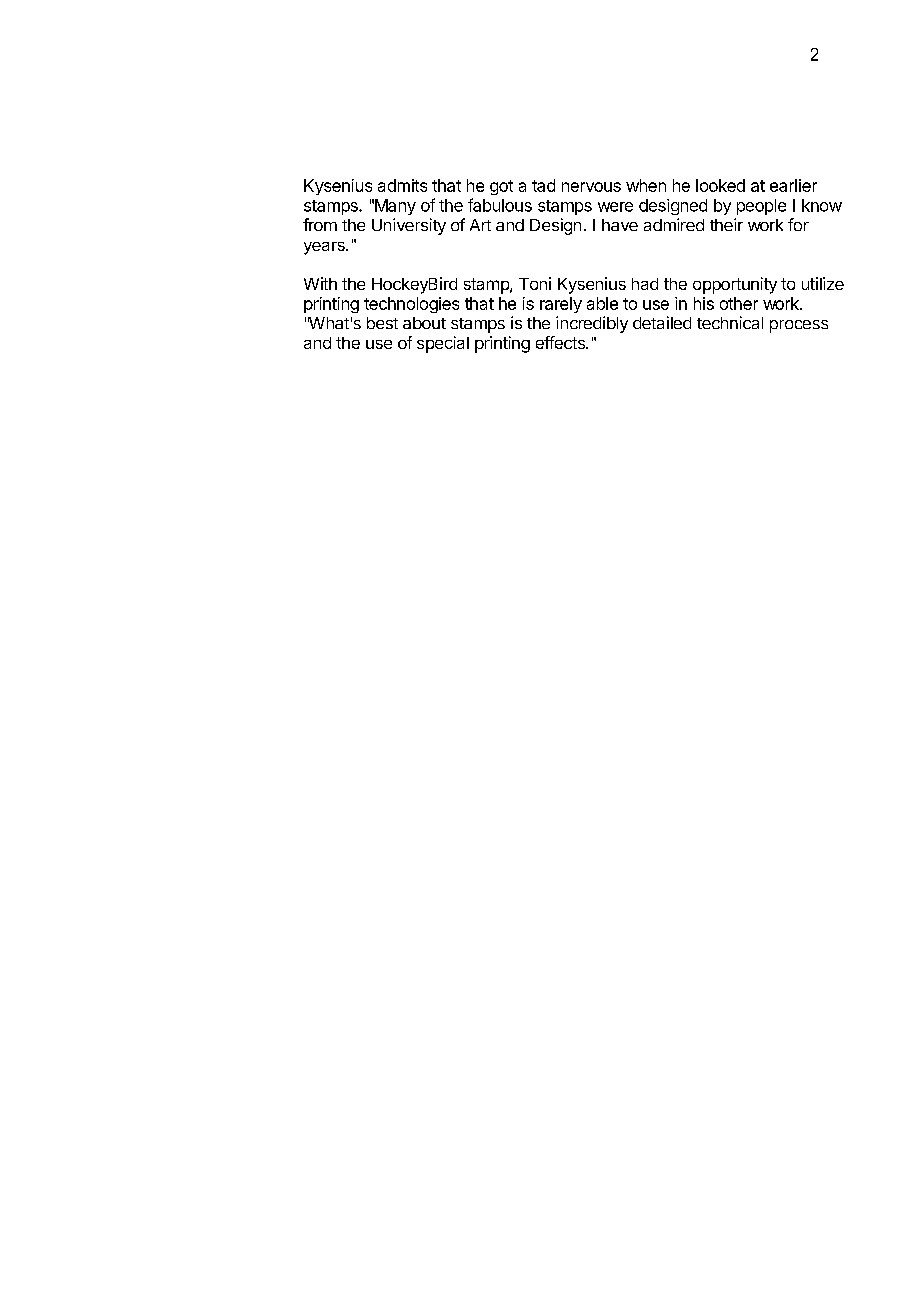 This screenshot has height=1308, width=924. What do you see at coordinates (411, 305) in the screenshot?
I see `technologies` at bounding box center [411, 305].
